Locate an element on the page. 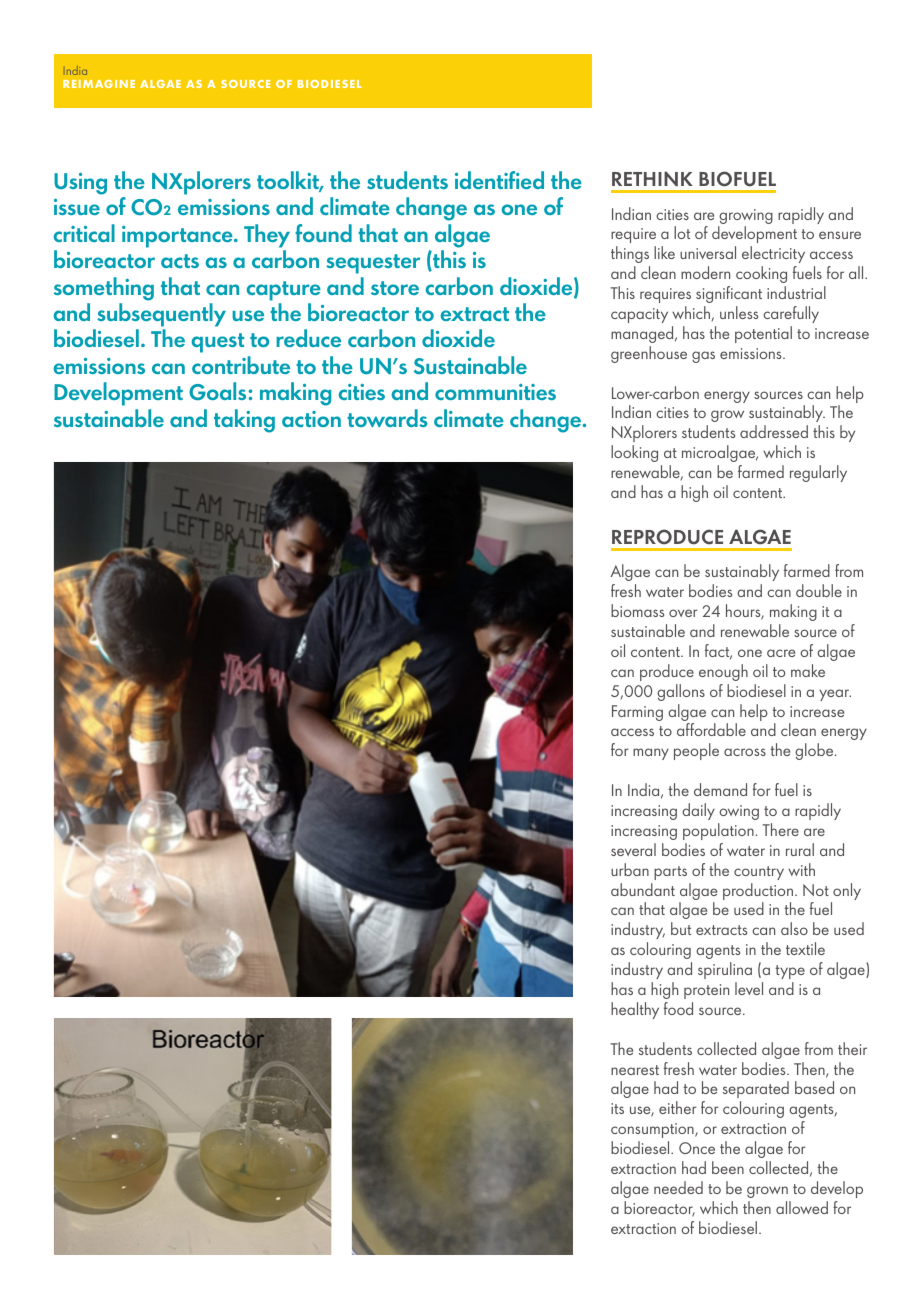 This document has width=924, height=1308. Goals is located at coordinates (219, 391).
